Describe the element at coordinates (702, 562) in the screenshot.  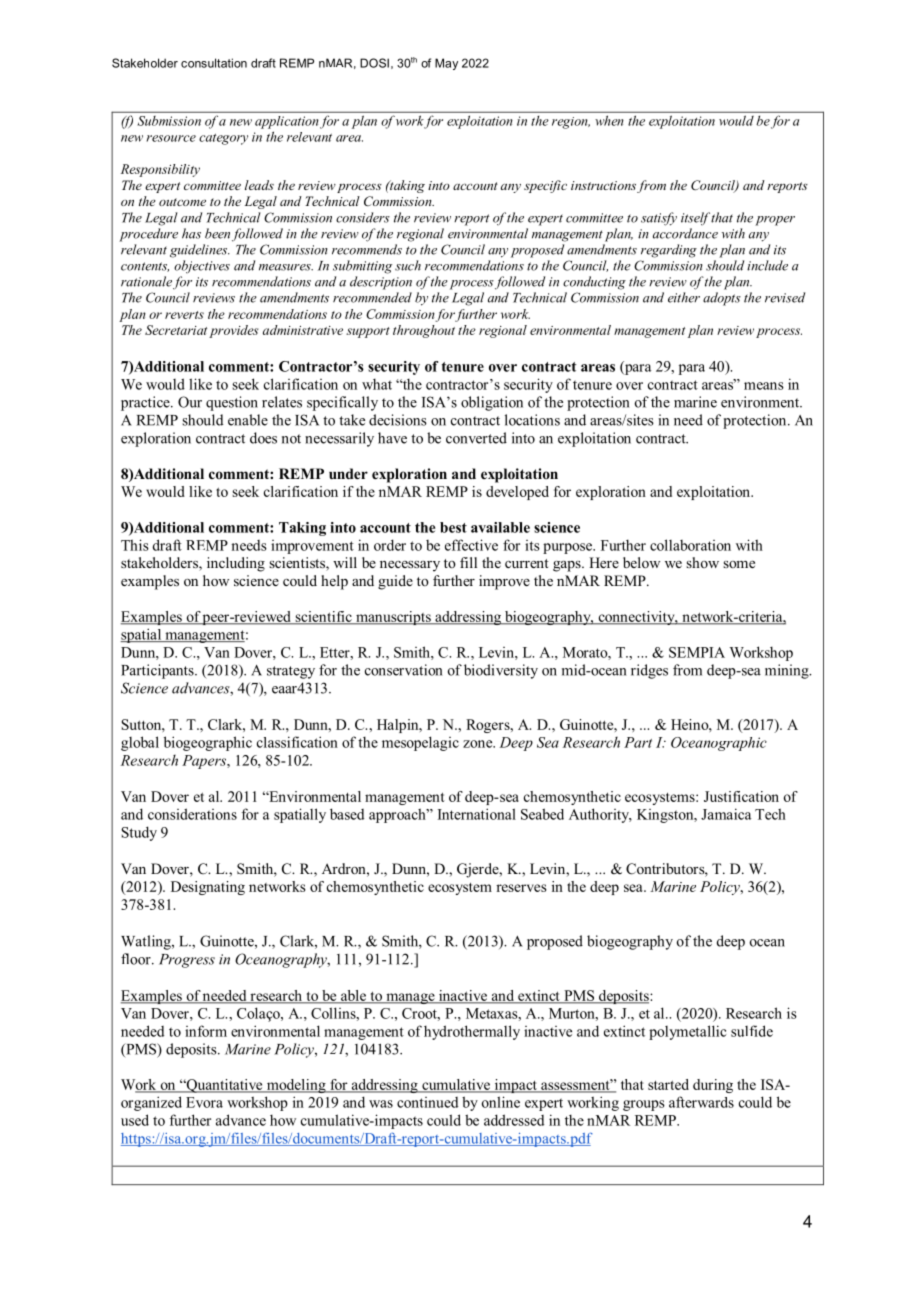
I see `show` at that location.
